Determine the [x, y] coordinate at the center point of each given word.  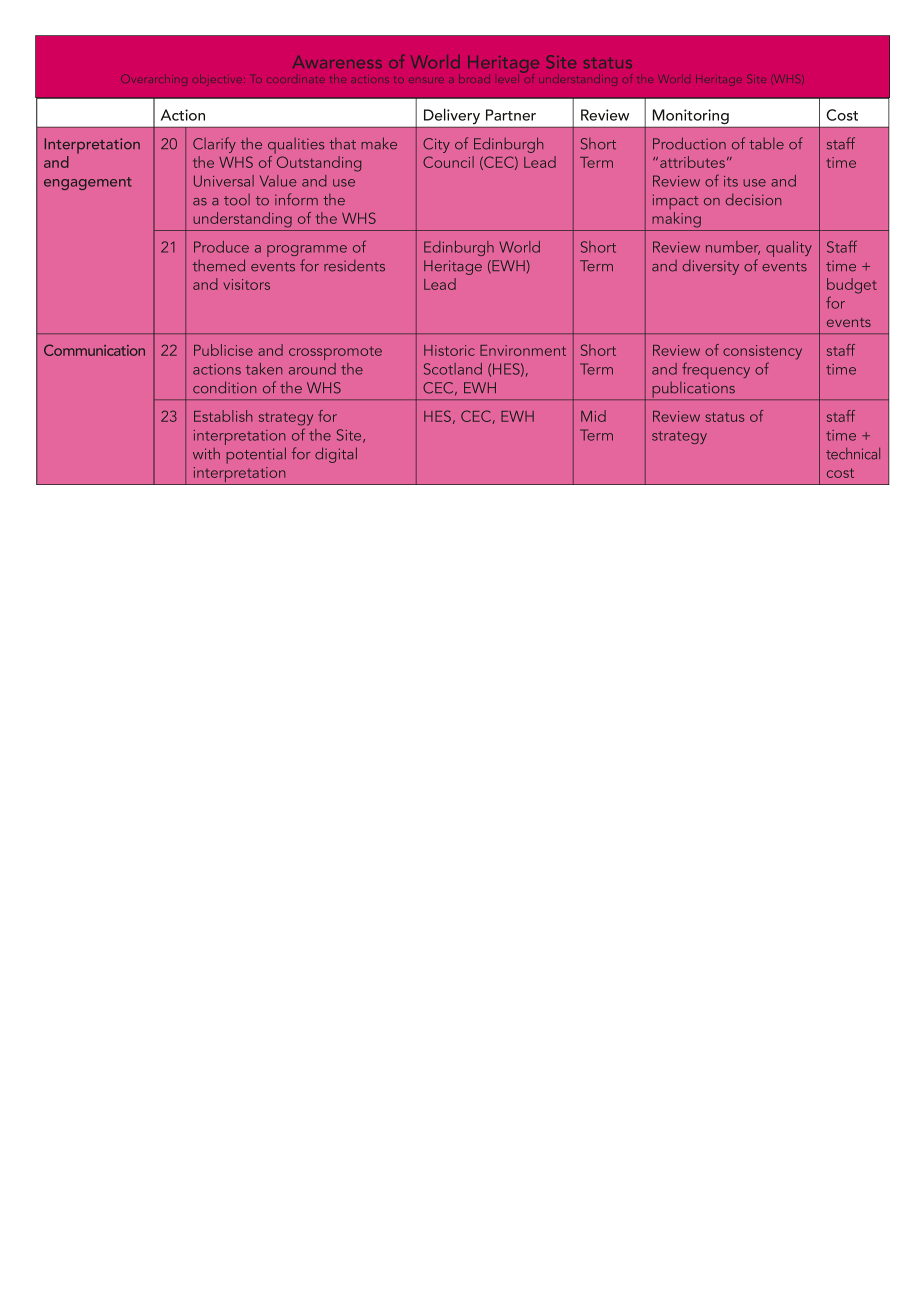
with [206, 454]
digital [336, 455]
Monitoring [691, 116]
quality [789, 249]
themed [219, 265]
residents [354, 266]
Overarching [154, 80]
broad [474, 78]
